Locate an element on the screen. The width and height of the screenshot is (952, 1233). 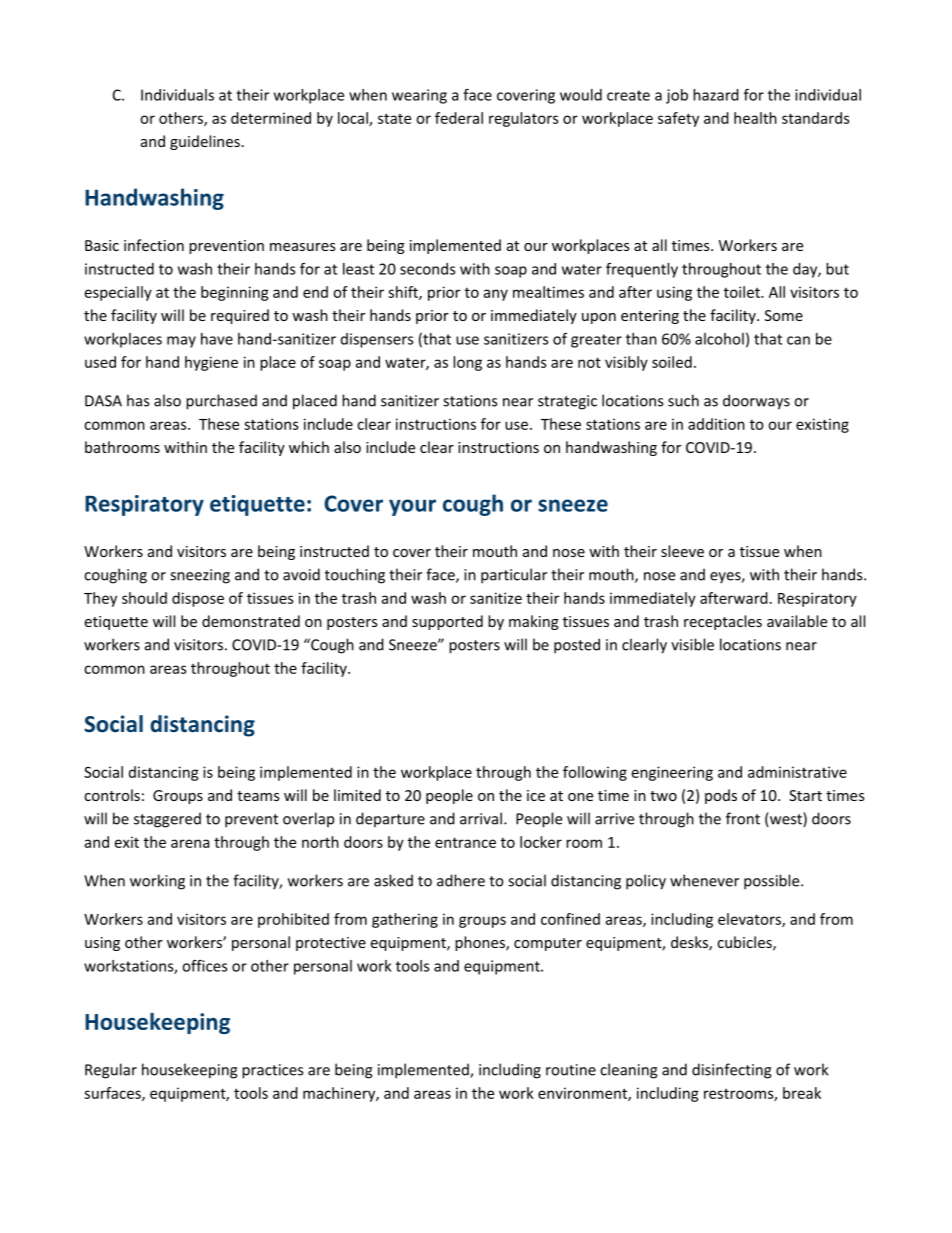
guidelines is located at coordinates (205, 142).
